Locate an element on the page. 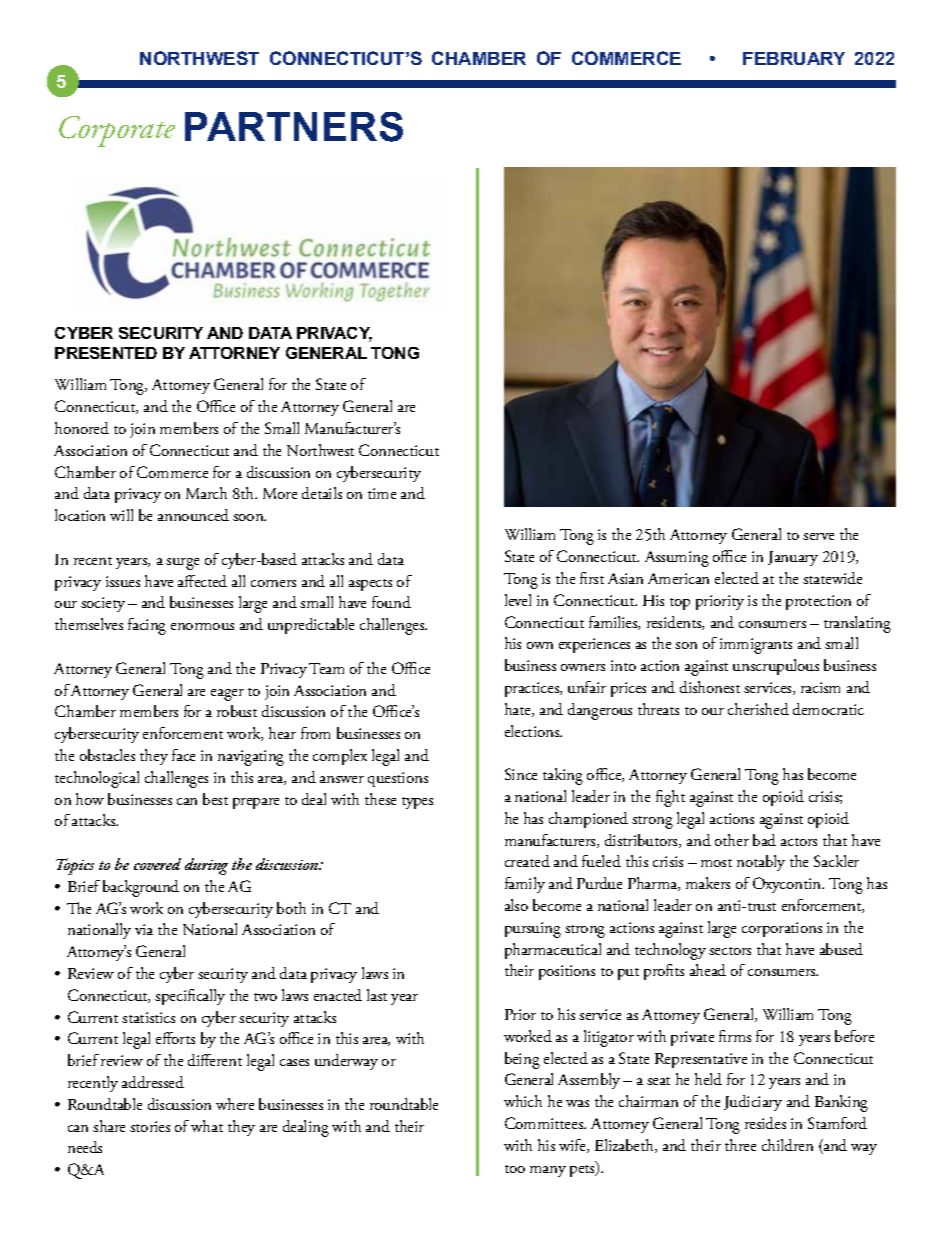 This image has width=952, height=1233. also is located at coordinates (516, 905).
